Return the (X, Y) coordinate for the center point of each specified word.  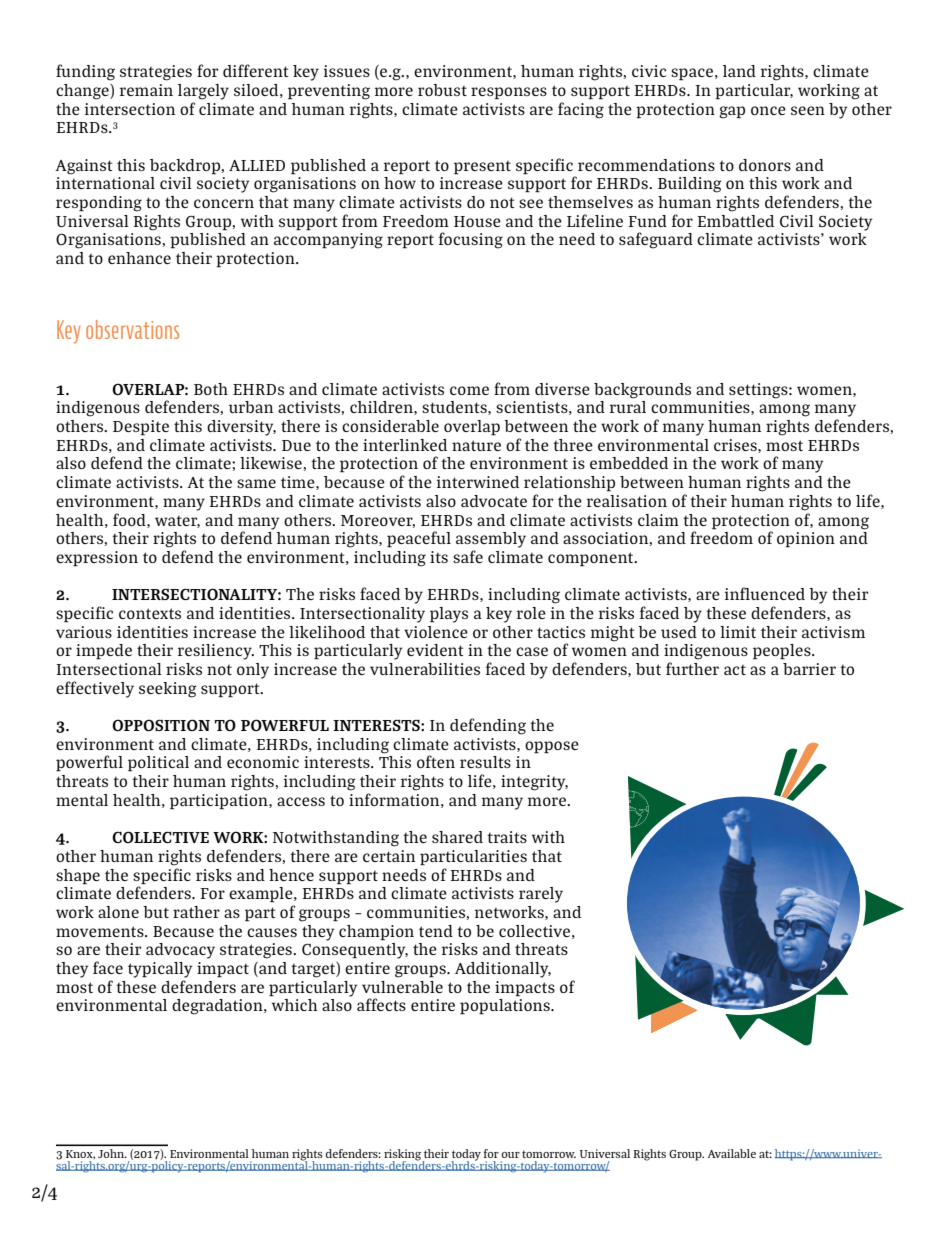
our (511, 1155)
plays (449, 615)
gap (732, 112)
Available (732, 1153)
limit (738, 632)
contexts (150, 613)
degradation (218, 1007)
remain (146, 90)
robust (442, 90)
